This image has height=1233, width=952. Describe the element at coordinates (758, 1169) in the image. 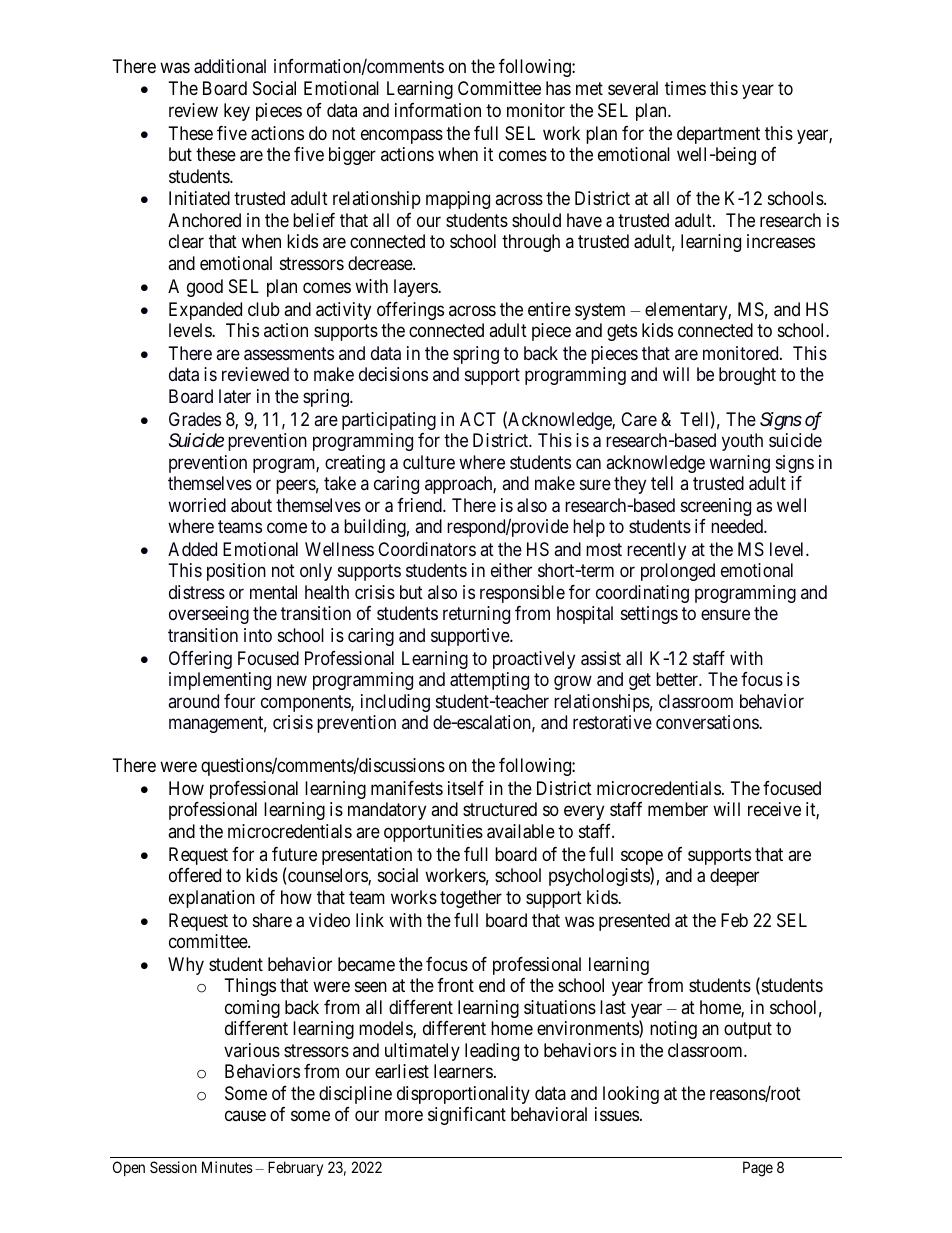

I see `Page` at that location.
